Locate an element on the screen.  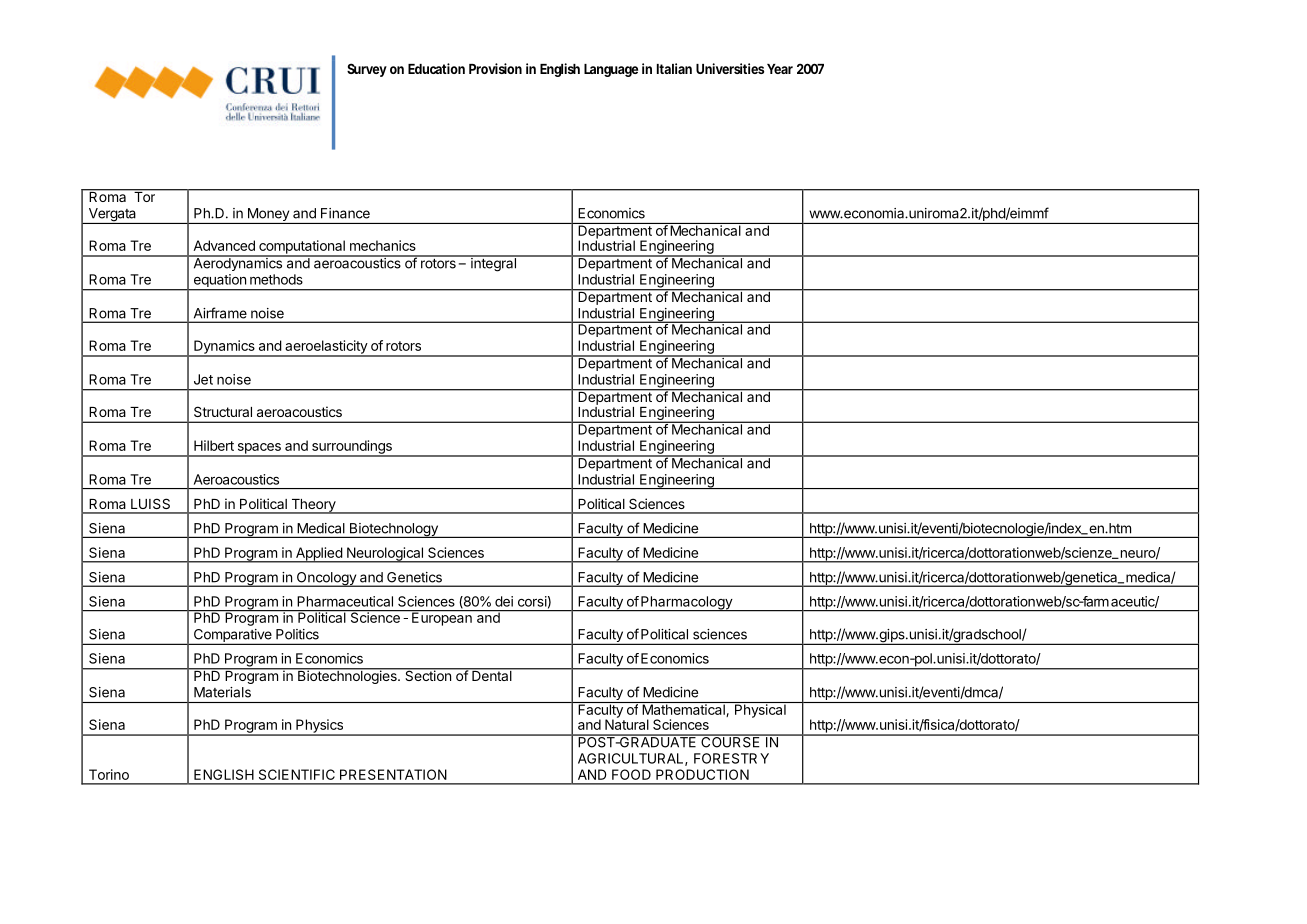
Italian is located at coordinates (674, 68).
